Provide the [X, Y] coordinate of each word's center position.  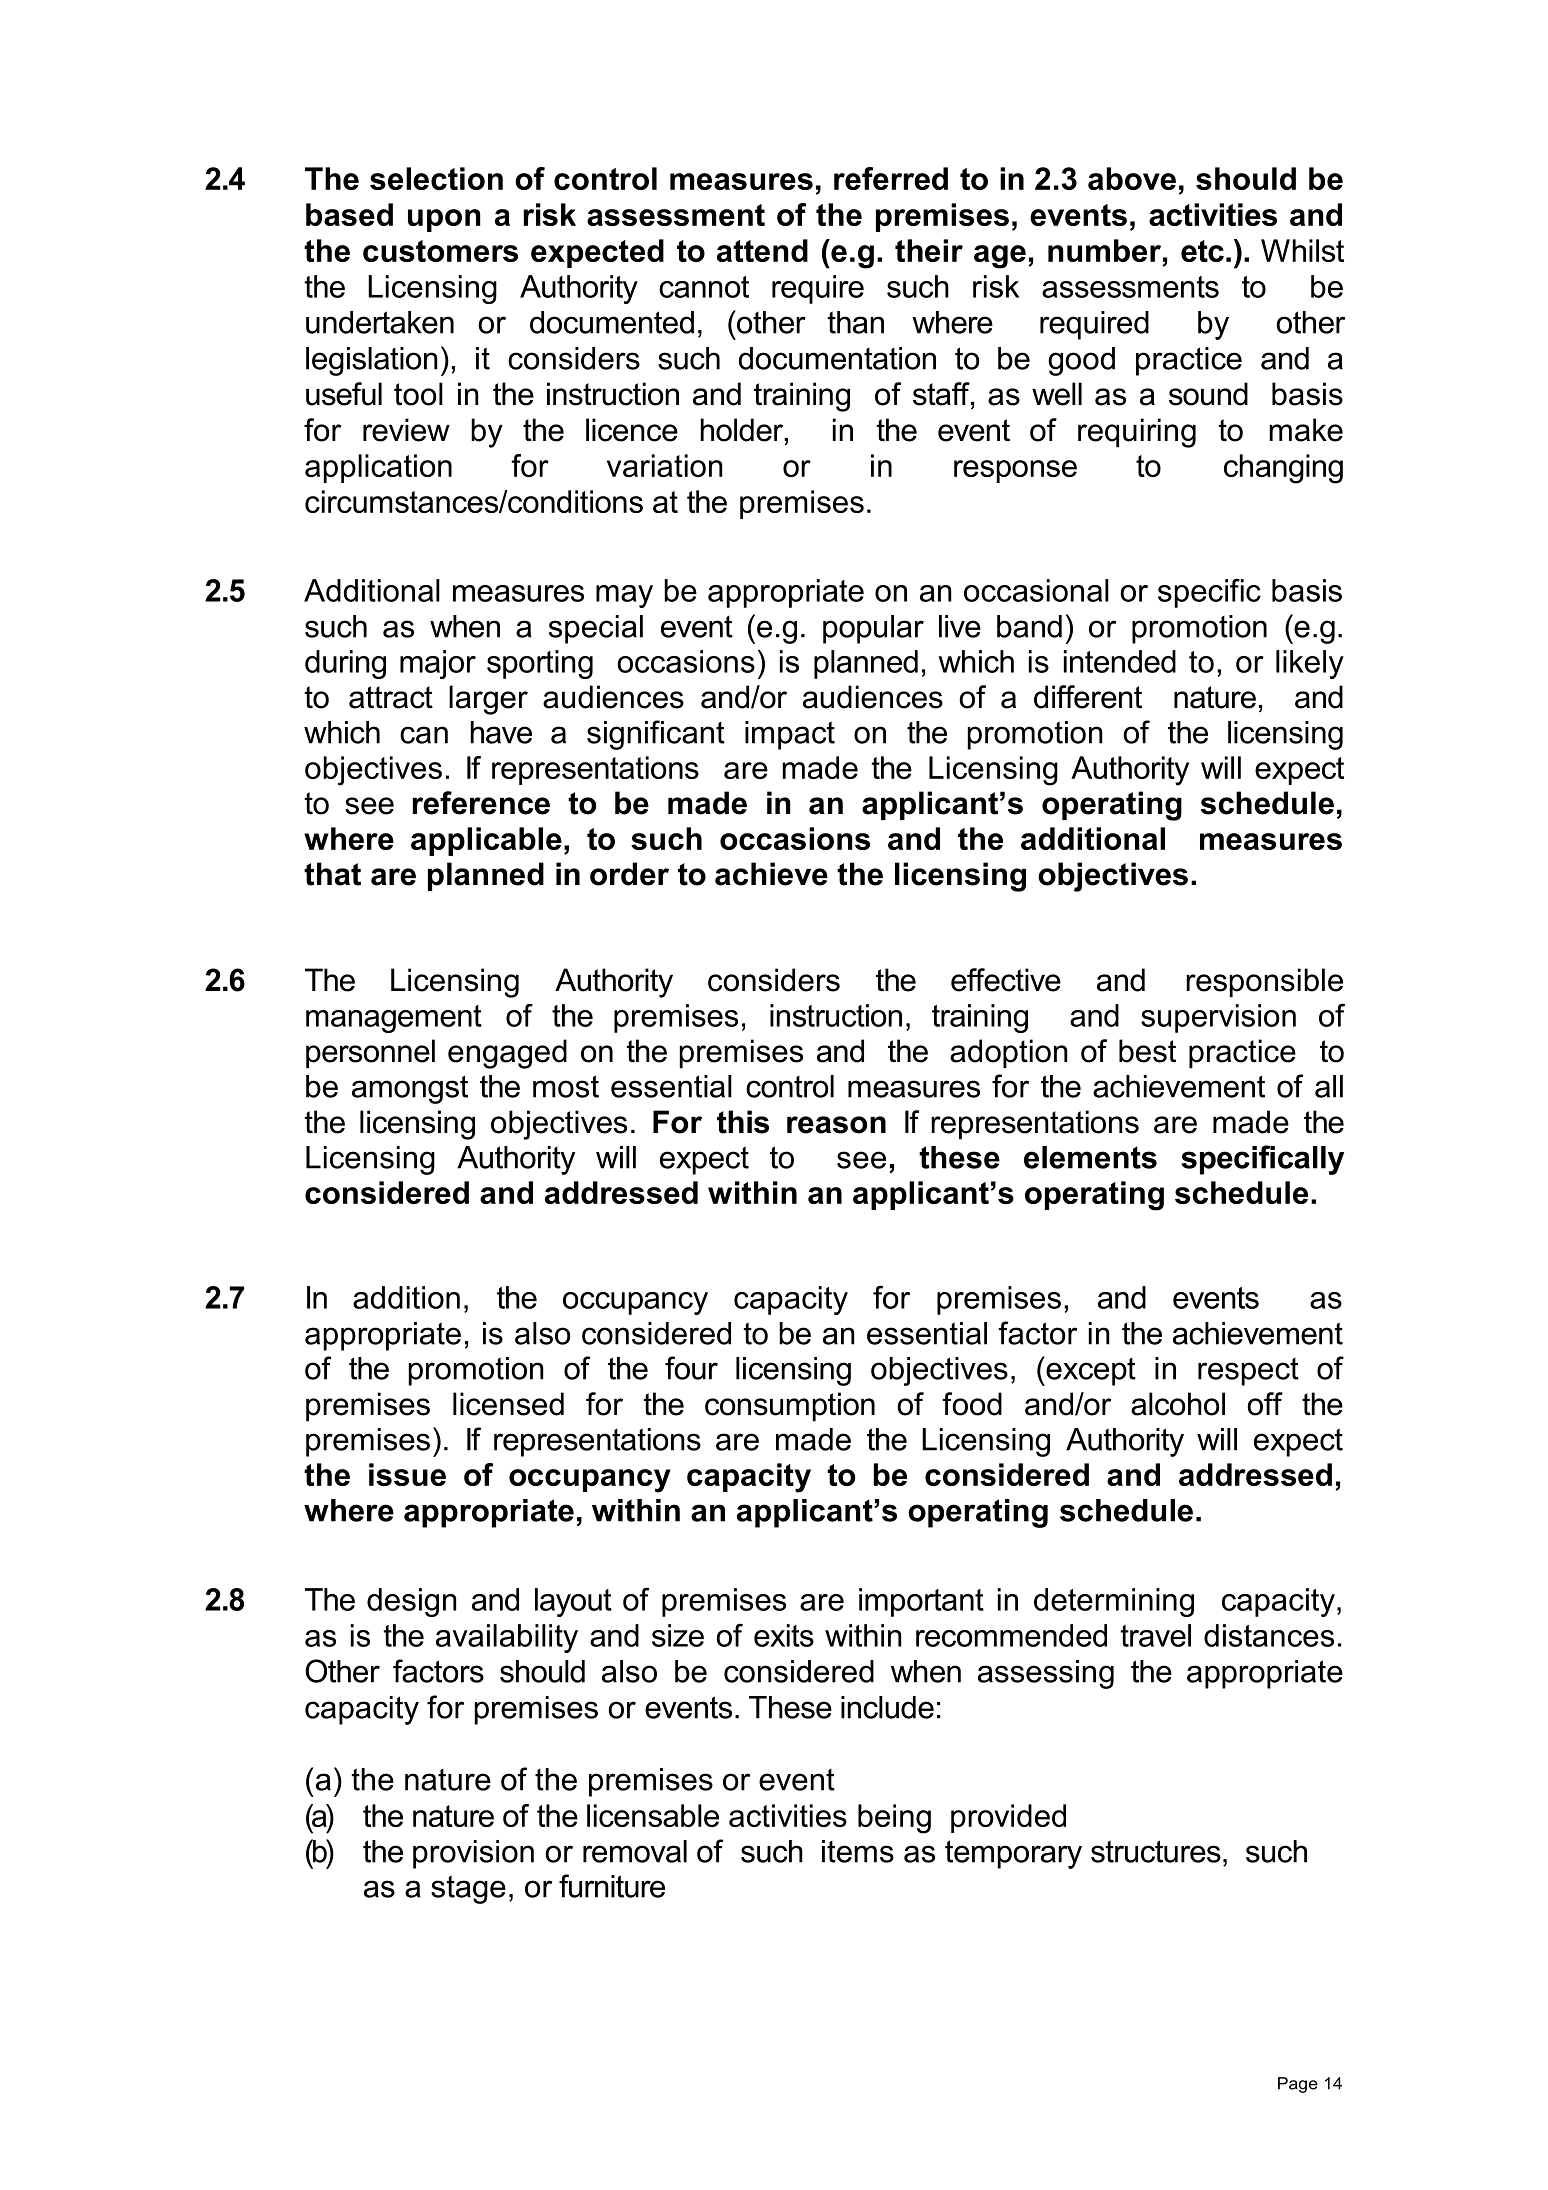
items [858, 1851]
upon [444, 220]
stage [468, 1889]
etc [1202, 251]
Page [1298, 2085]
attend [762, 250]
